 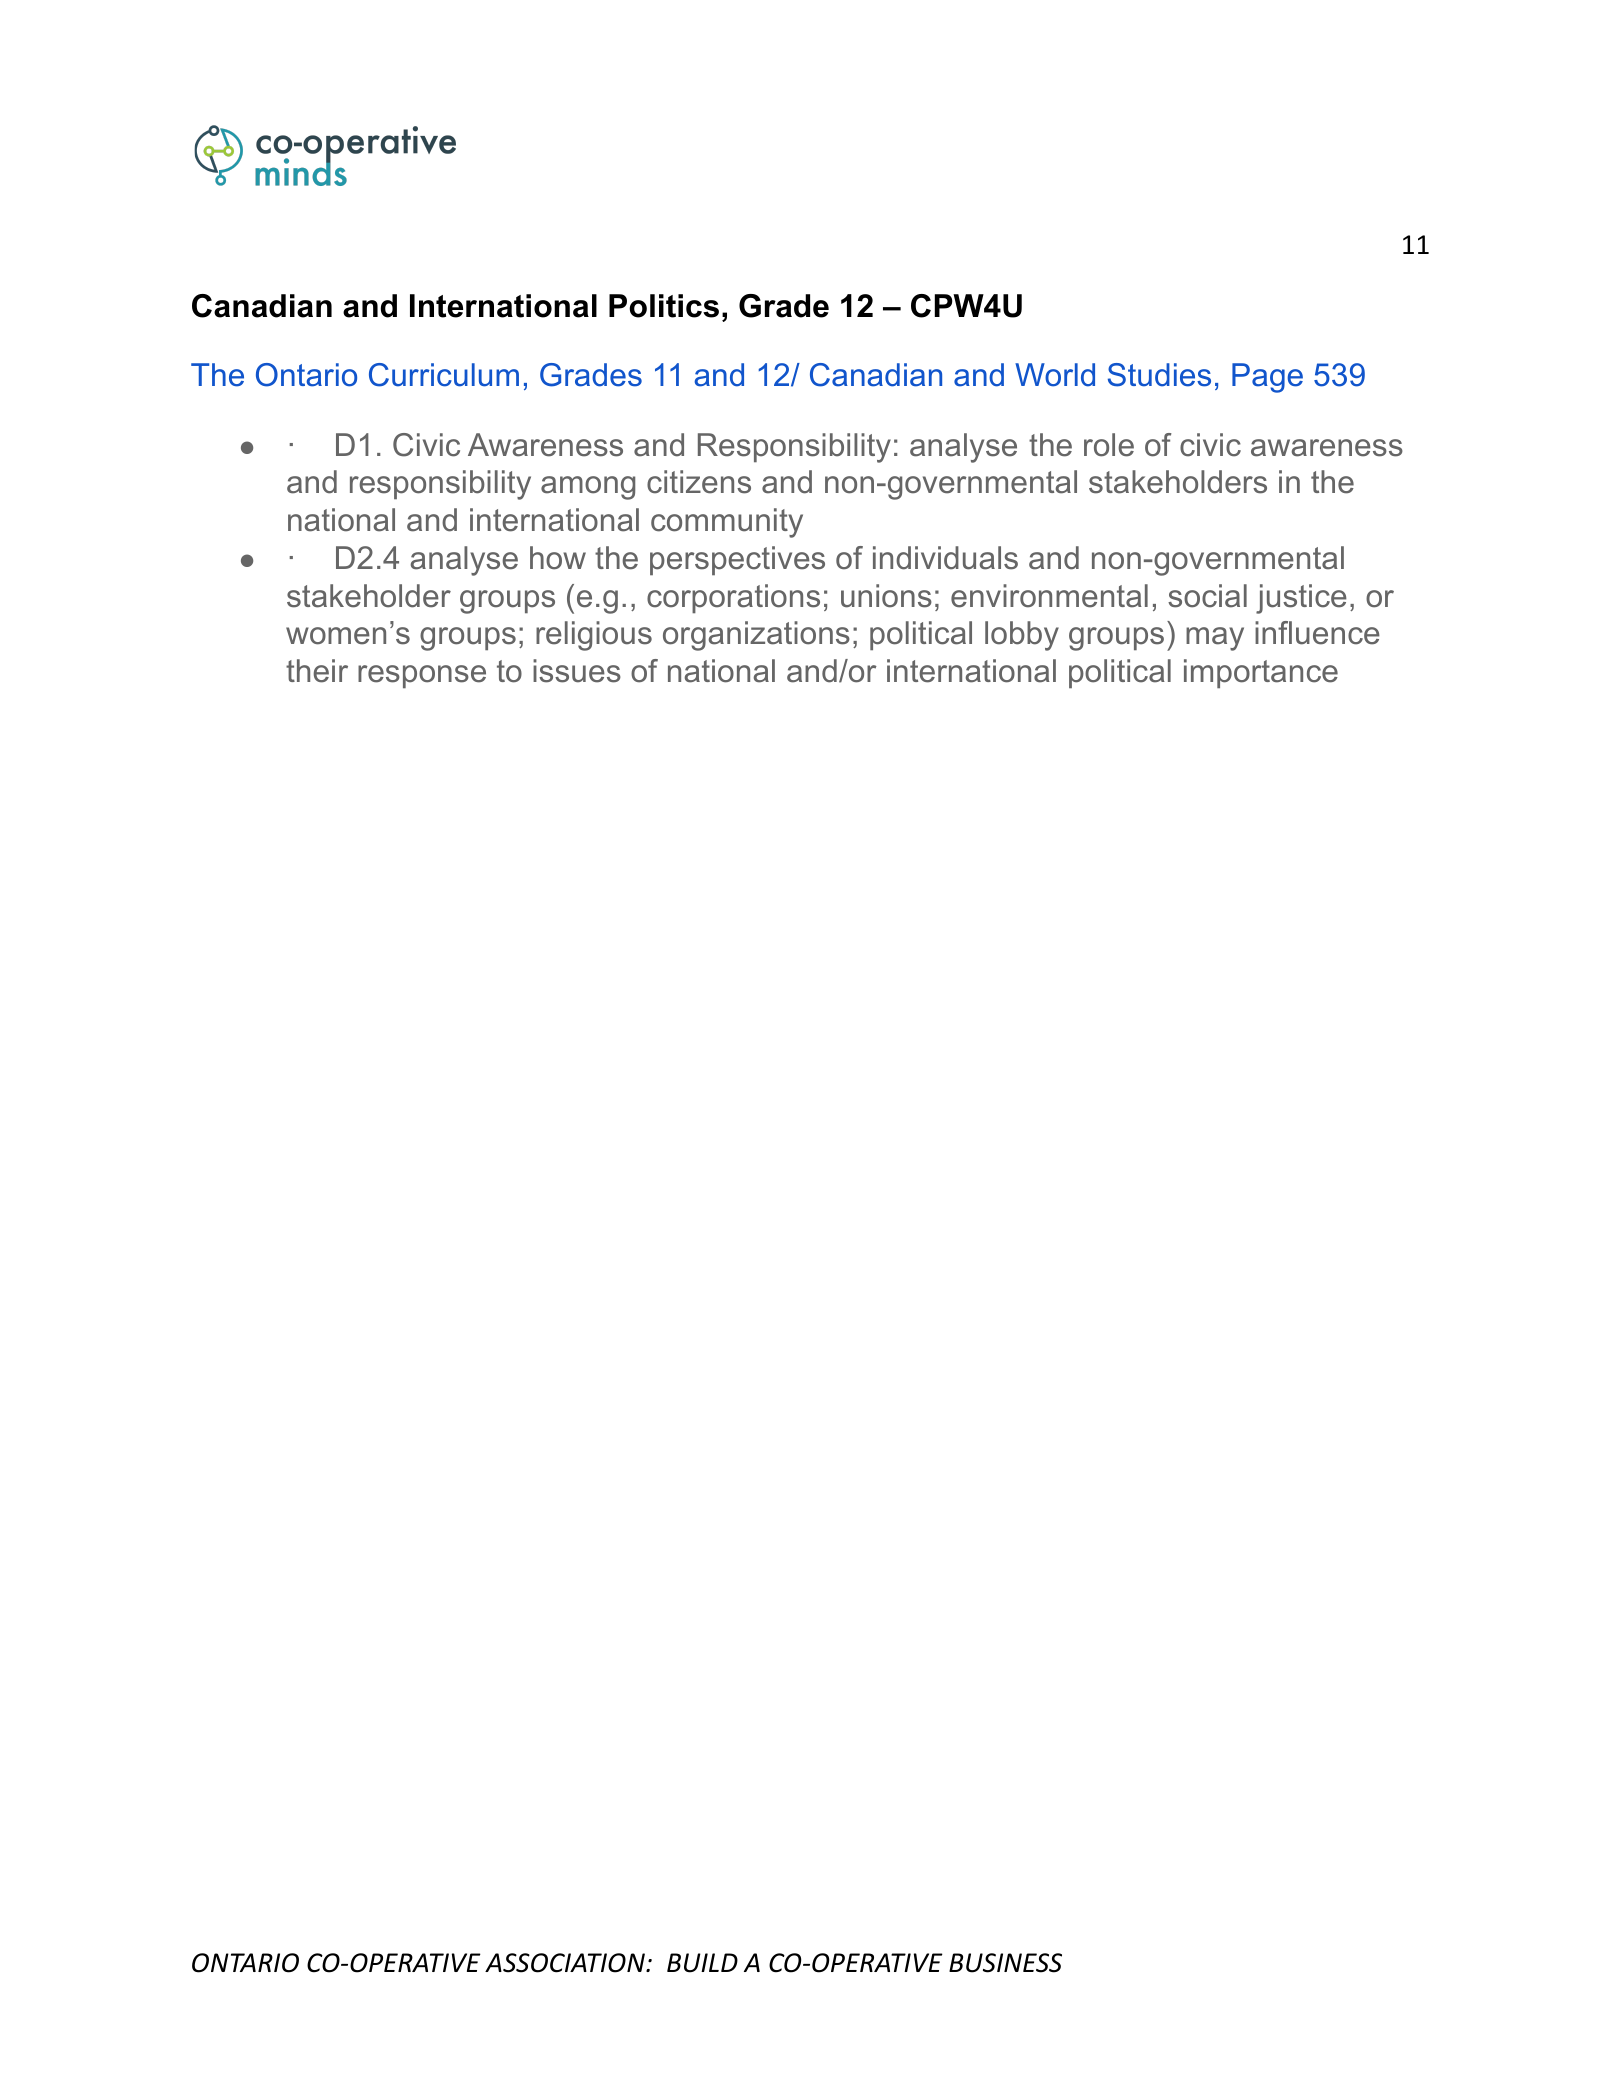 I want to click on may, so click(x=1215, y=639).
